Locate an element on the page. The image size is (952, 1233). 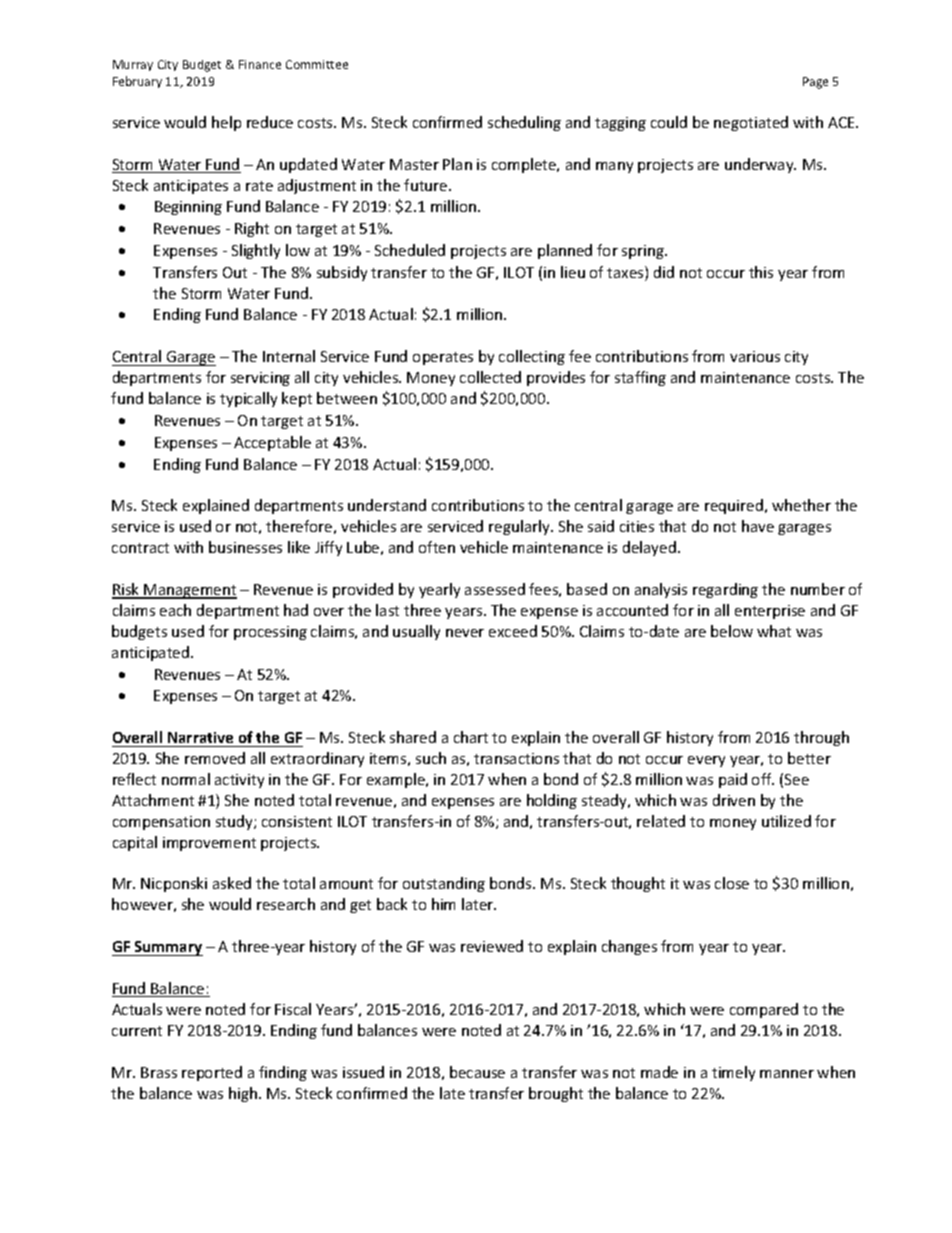
negotiated is located at coordinates (751, 123).
